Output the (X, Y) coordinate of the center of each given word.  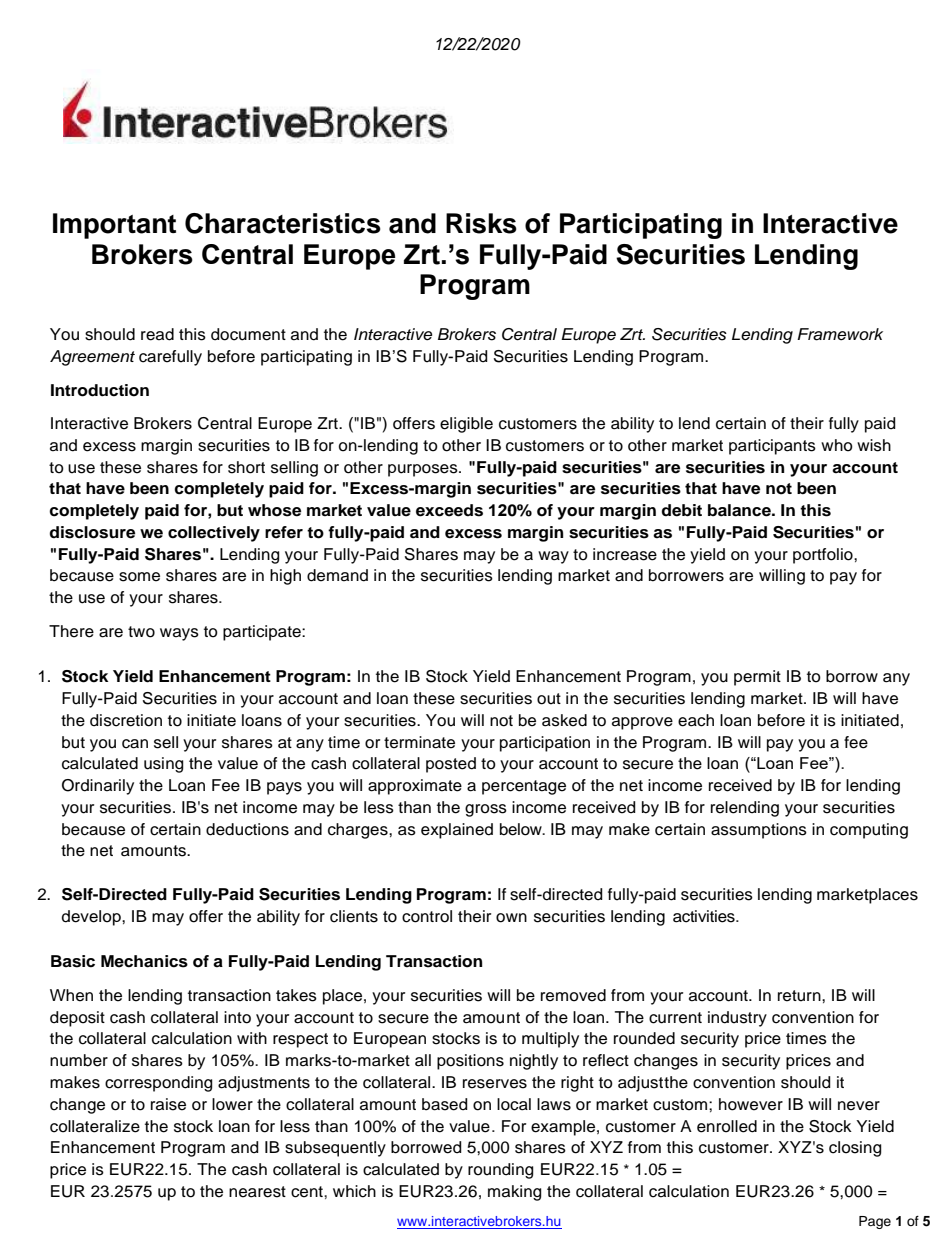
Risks (481, 223)
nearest (257, 1192)
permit (757, 678)
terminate (419, 742)
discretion (126, 720)
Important (114, 226)
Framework (840, 334)
